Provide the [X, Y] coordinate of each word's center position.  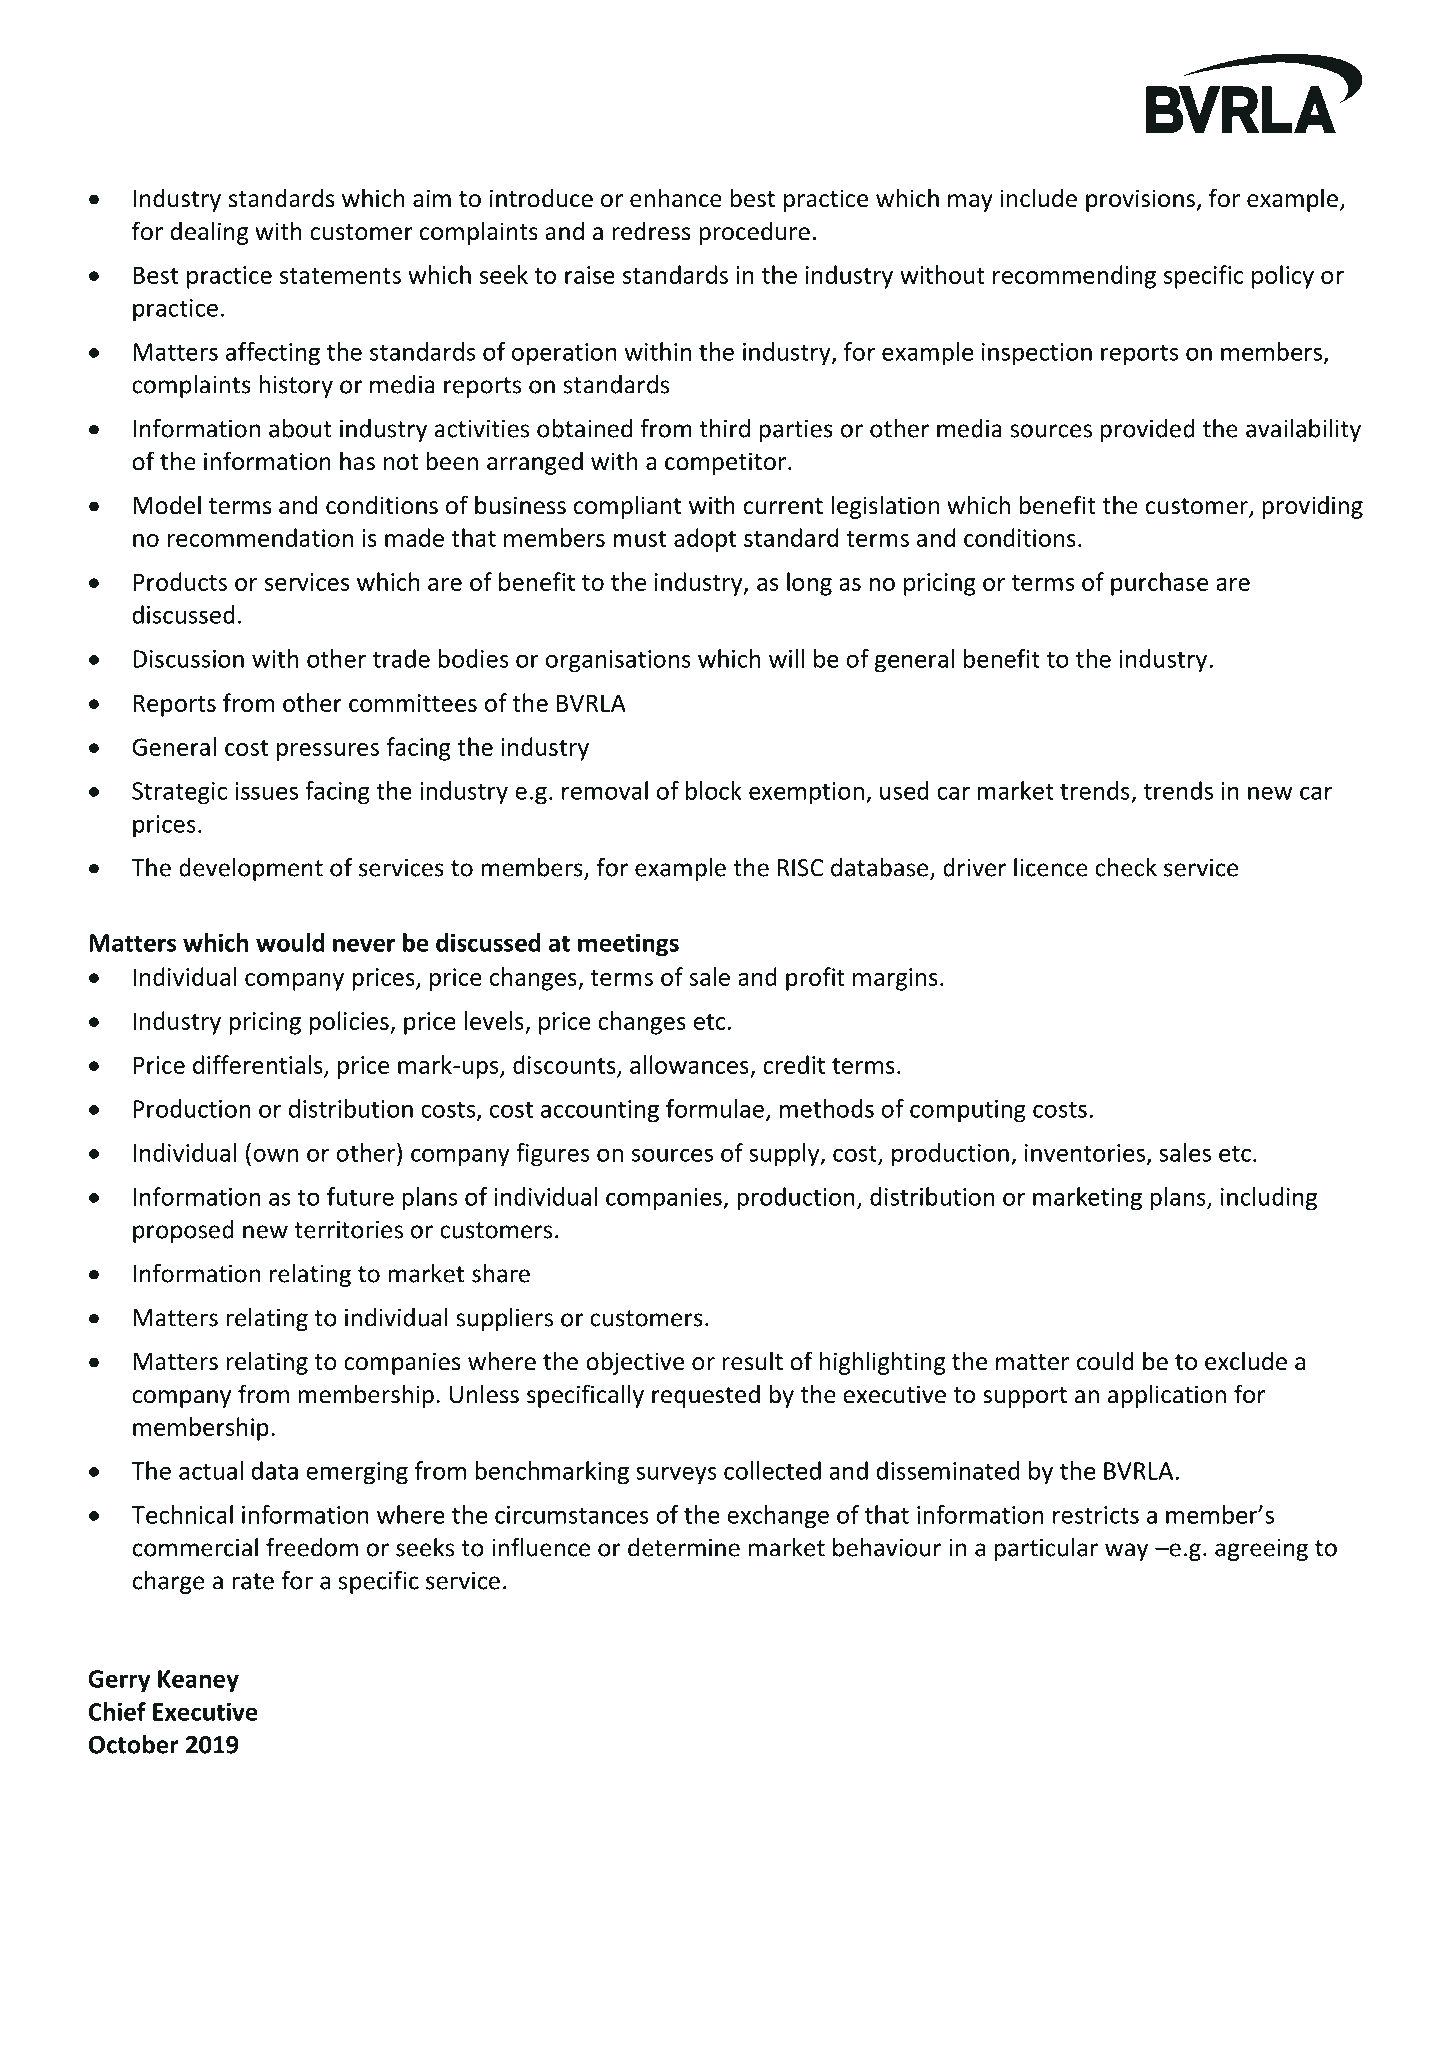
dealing [209, 233]
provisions [1141, 200]
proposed [183, 1231]
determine [684, 1547]
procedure [754, 233]
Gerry [119, 1681]
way [1126, 1552]
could [1105, 1361]
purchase [1159, 584]
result [752, 1361]
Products [180, 581]
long [809, 584]
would [290, 942]
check [1126, 867]
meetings [628, 945]
